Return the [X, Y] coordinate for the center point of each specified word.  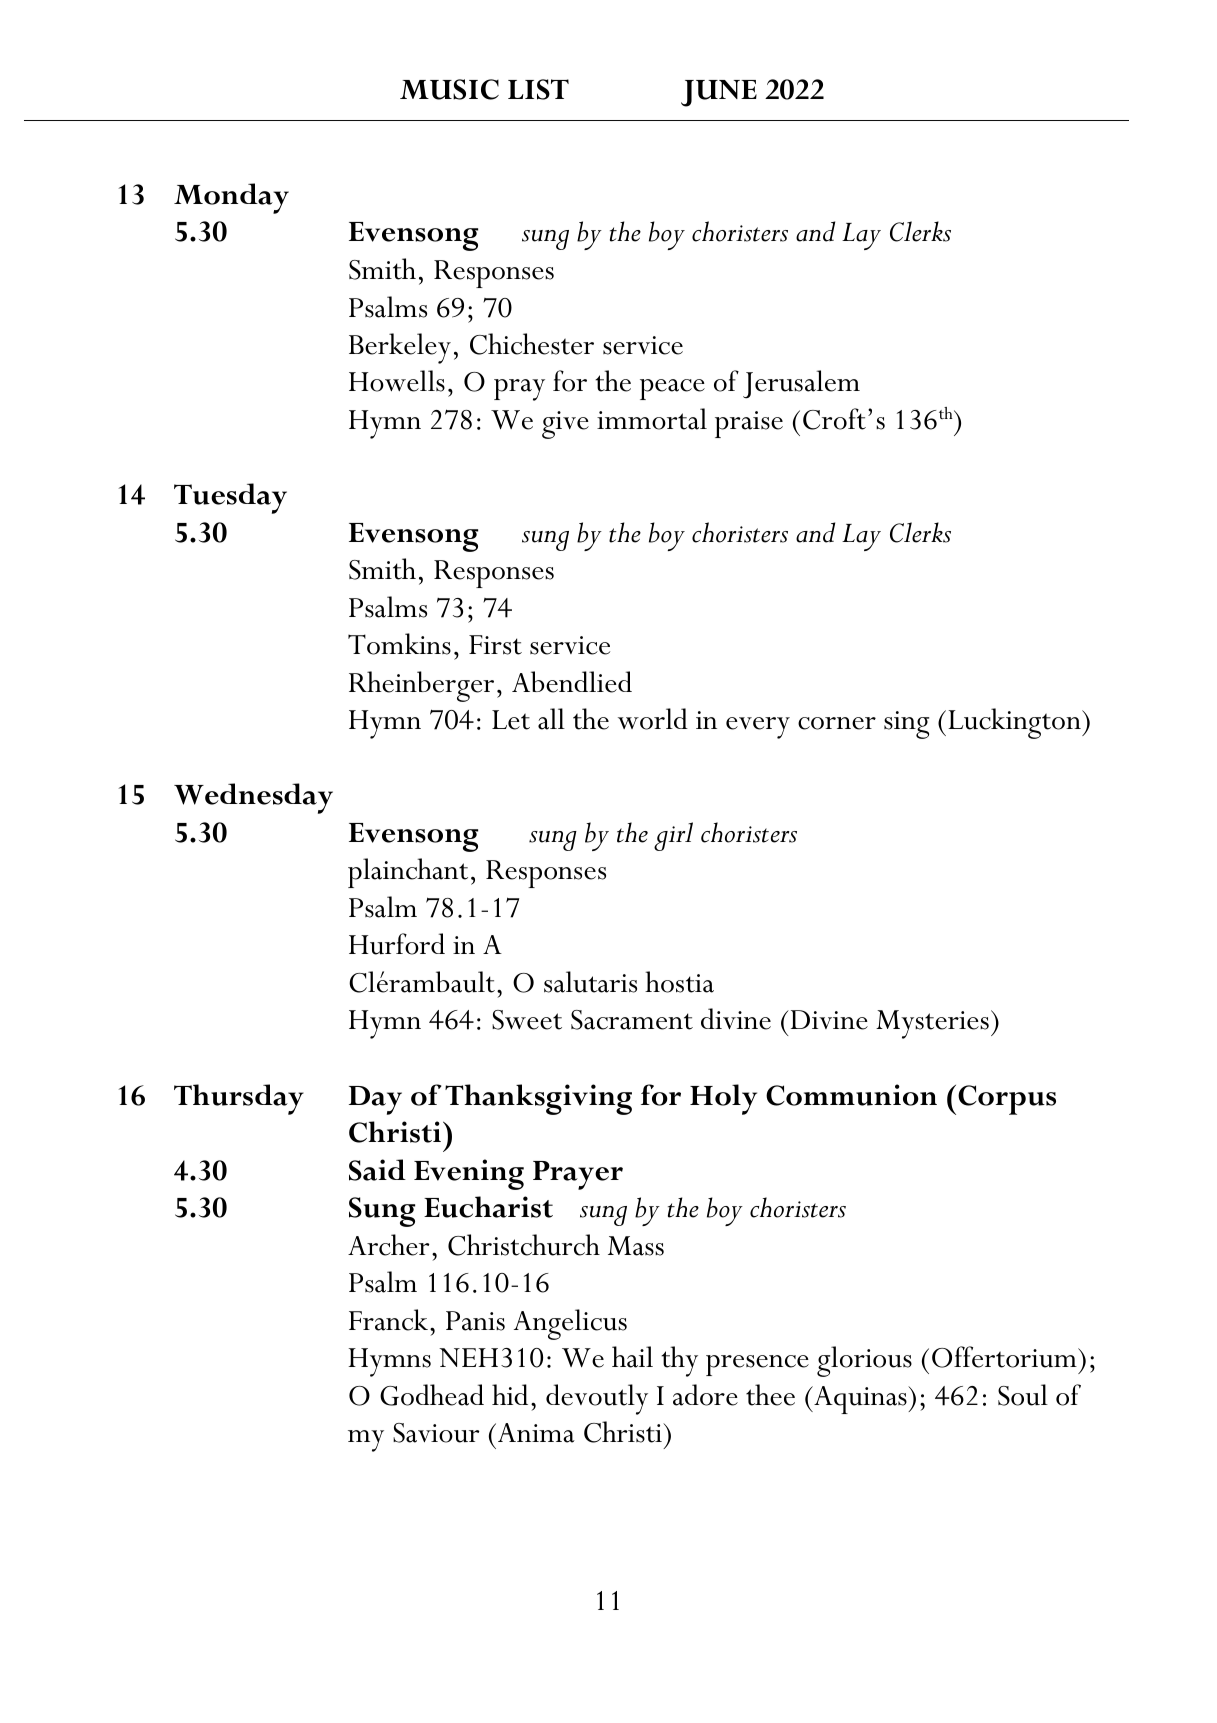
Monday [231, 198]
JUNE [719, 93]
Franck [388, 1320]
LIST [538, 89]
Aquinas [860, 1400]
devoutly [597, 1399]
